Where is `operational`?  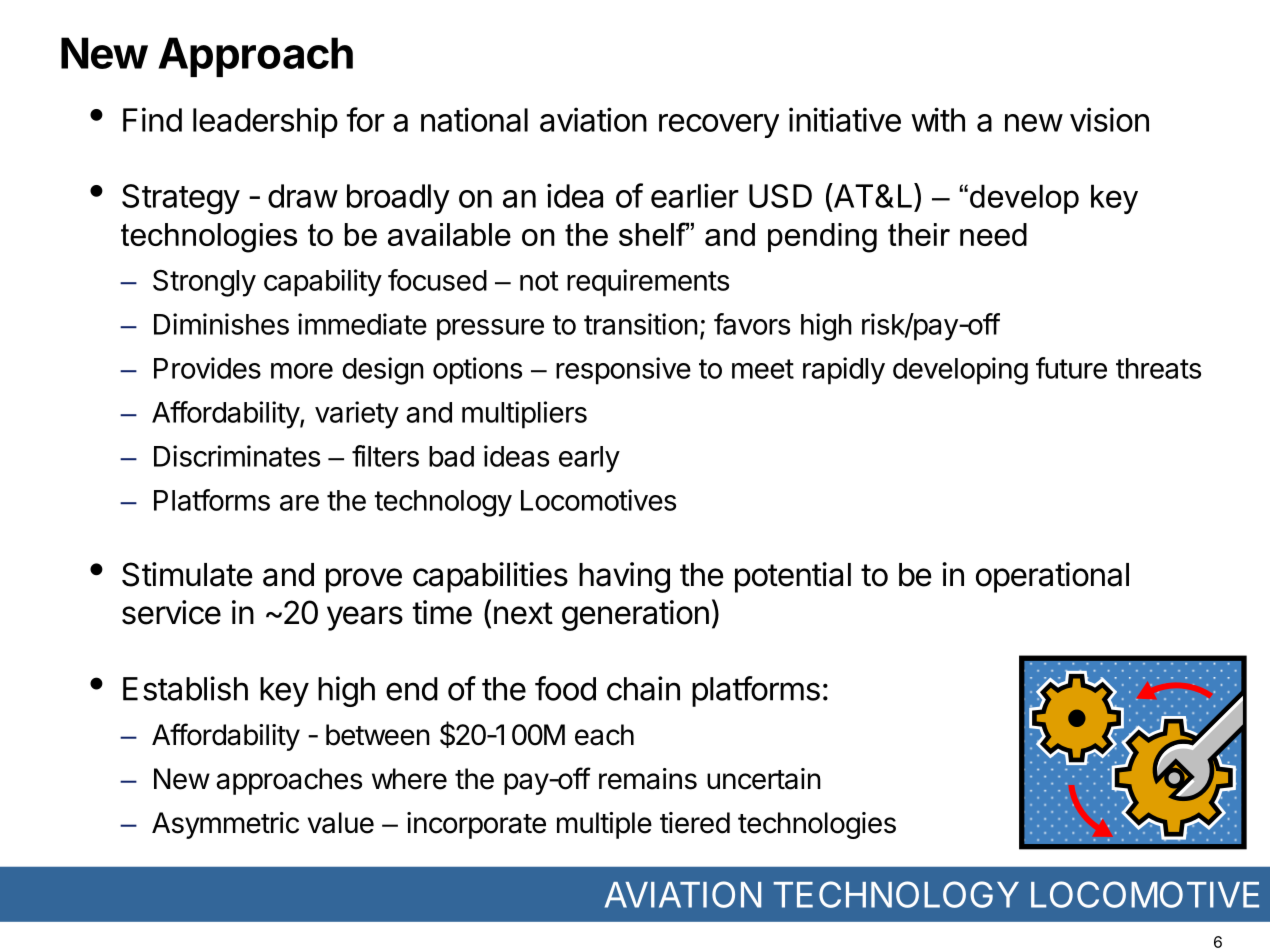
operational is located at coordinates (1052, 577).
